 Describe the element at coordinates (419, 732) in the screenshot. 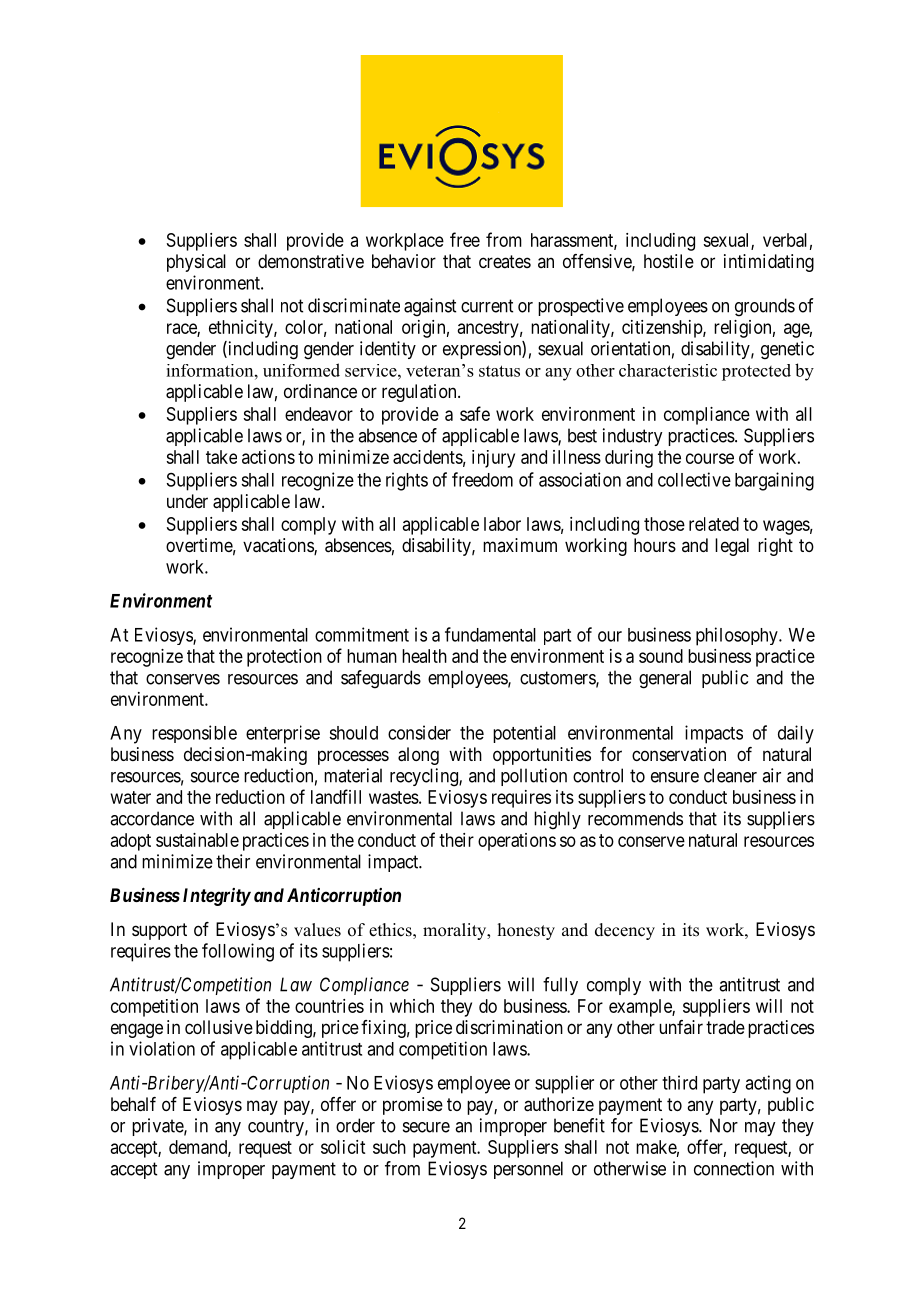

I see `consider` at that location.
